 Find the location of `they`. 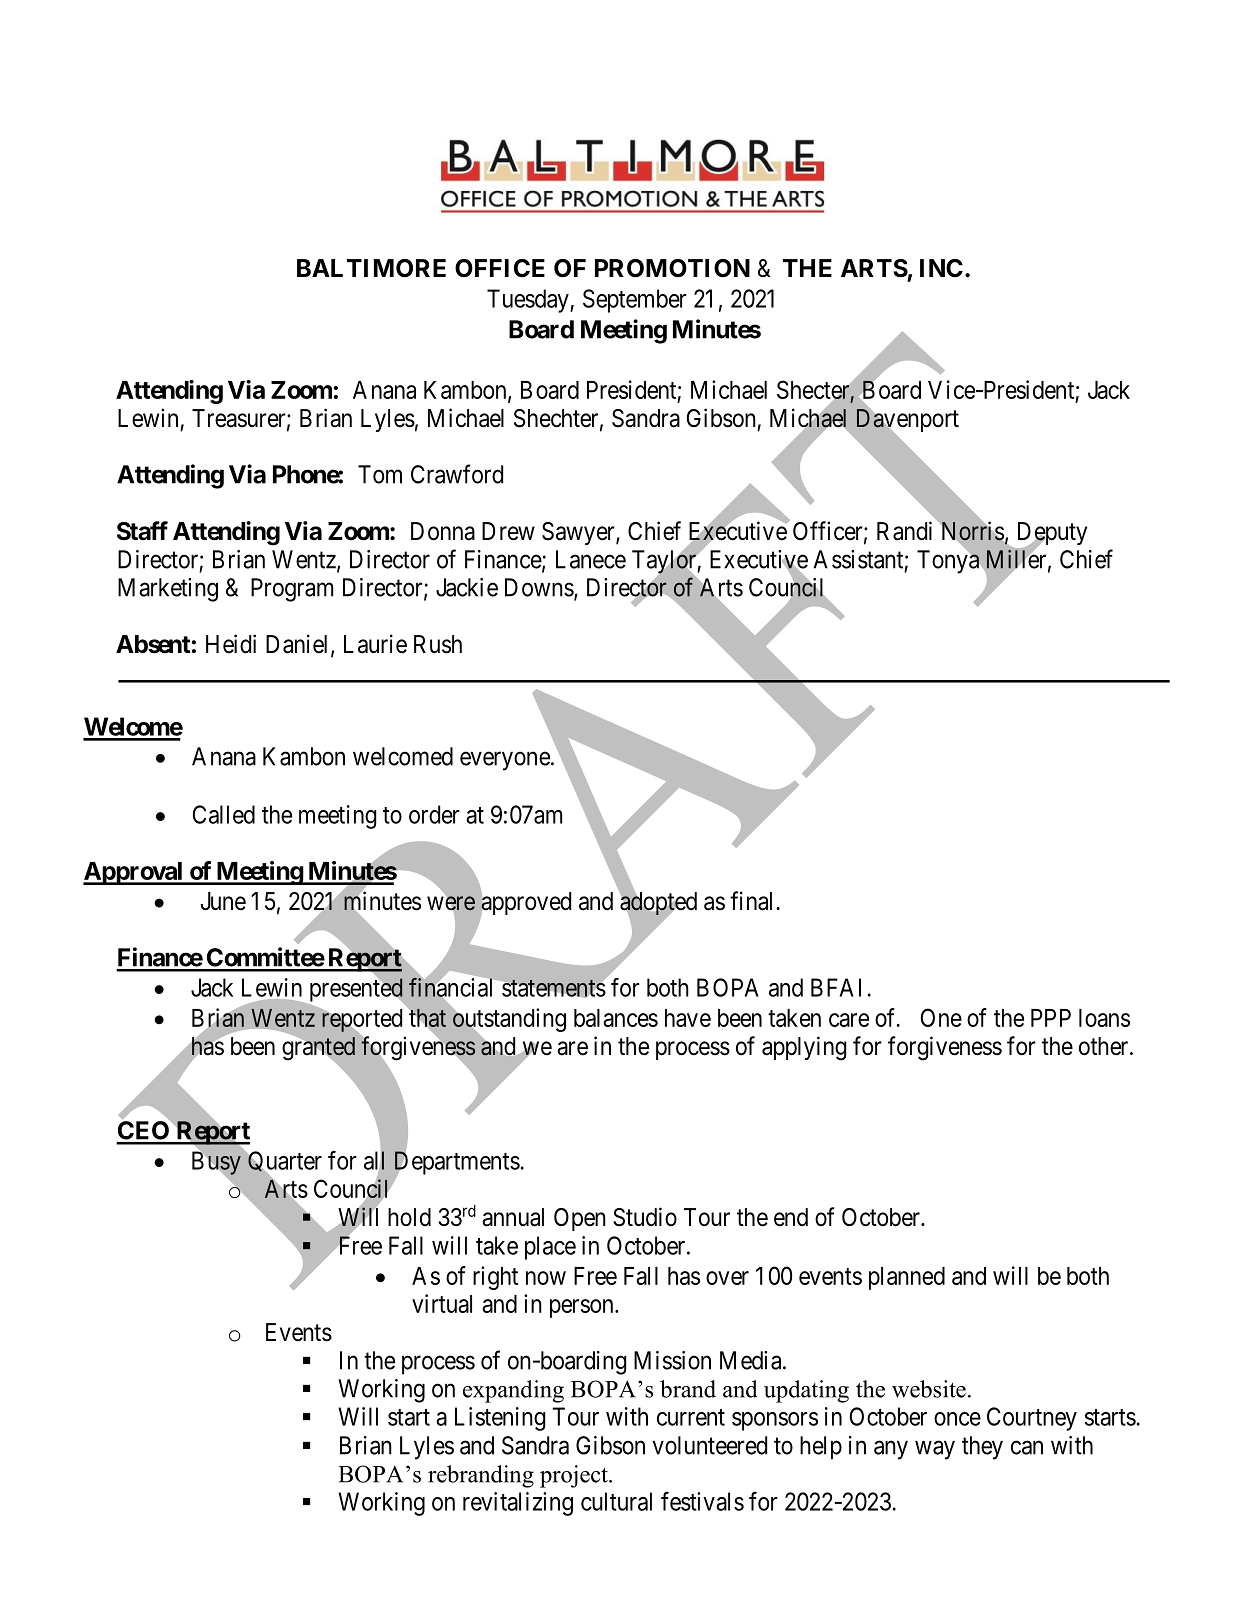

they is located at coordinates (982, 1448).
